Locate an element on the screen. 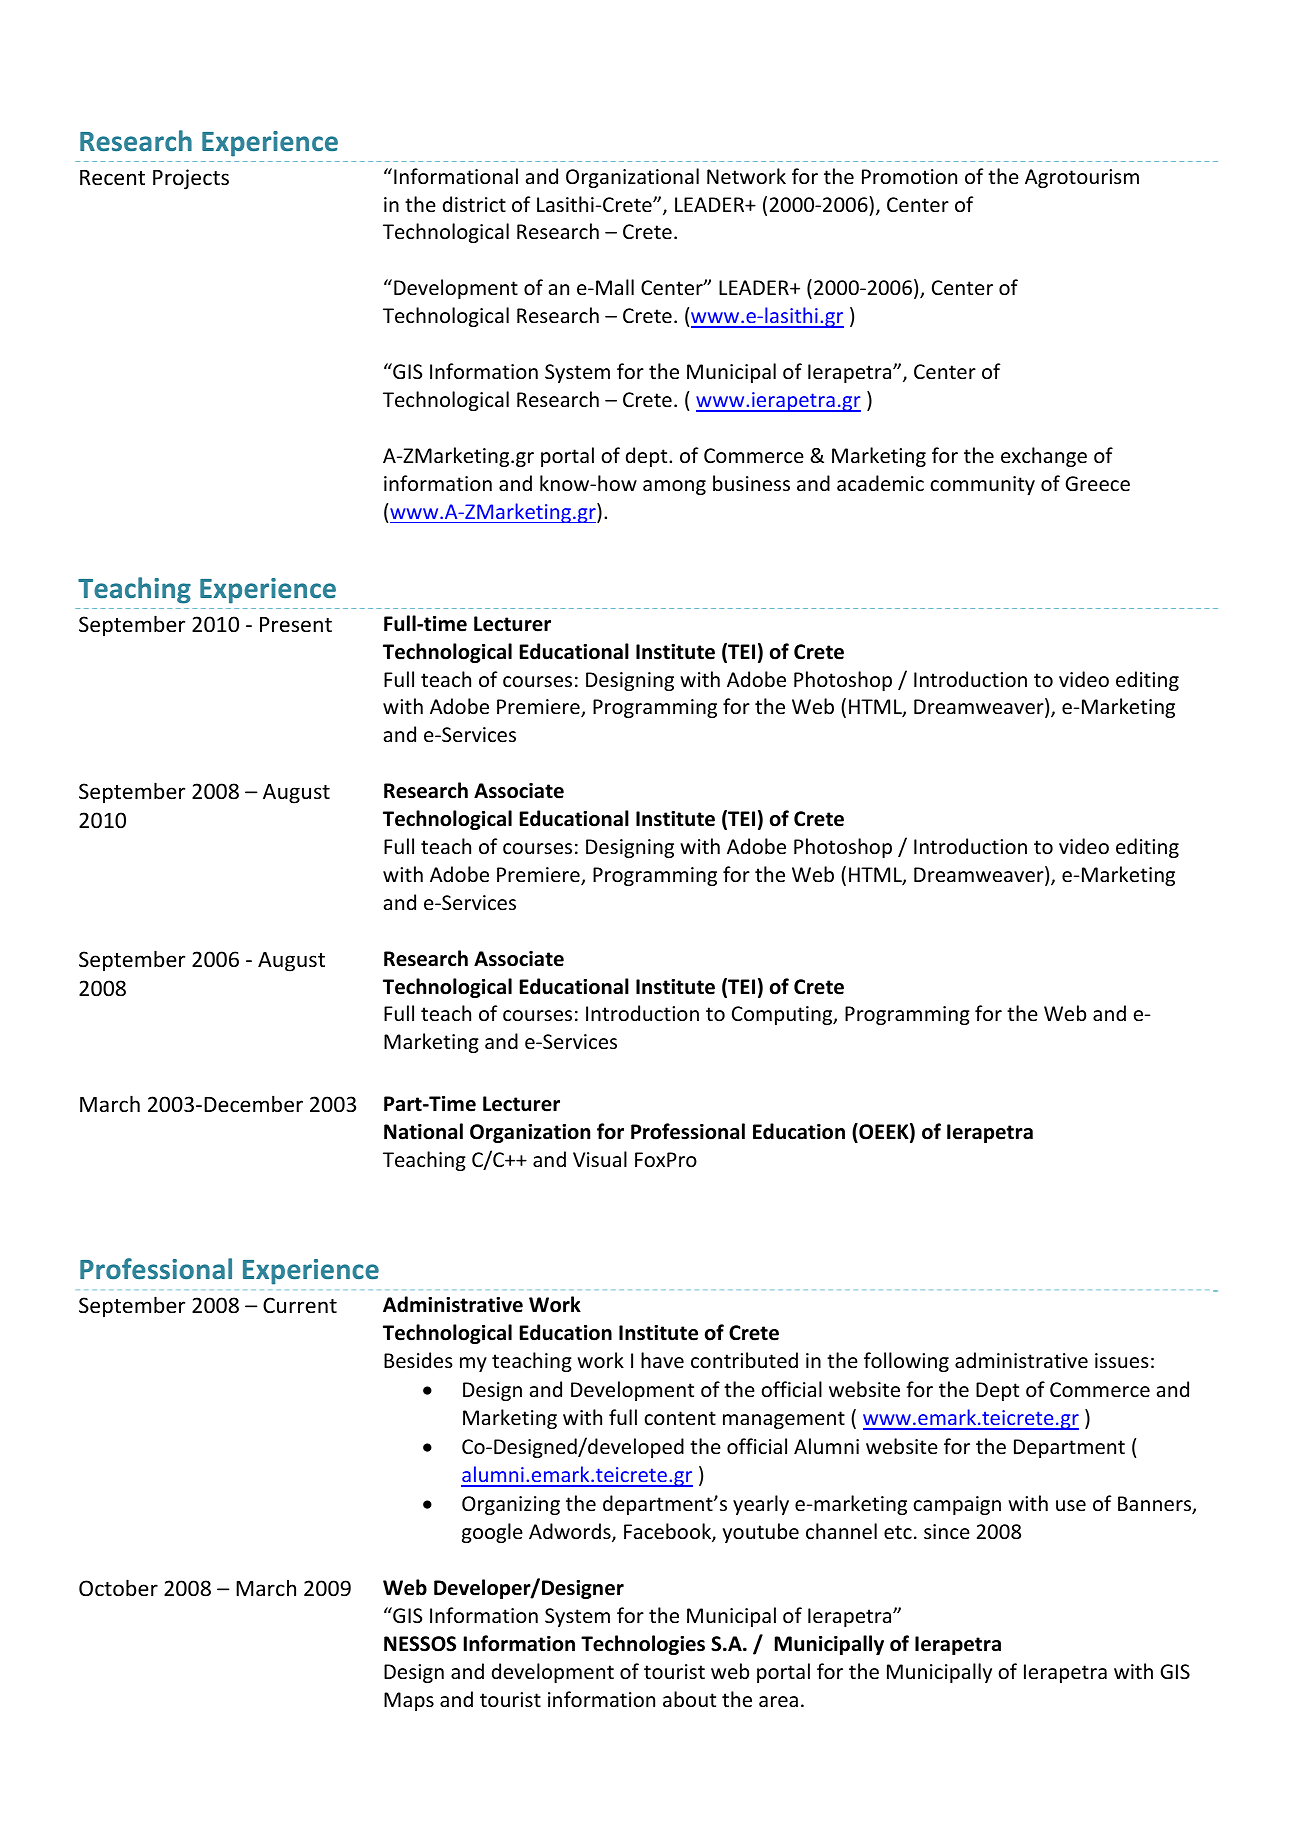  Current is located at coordinates (300, 1305).
